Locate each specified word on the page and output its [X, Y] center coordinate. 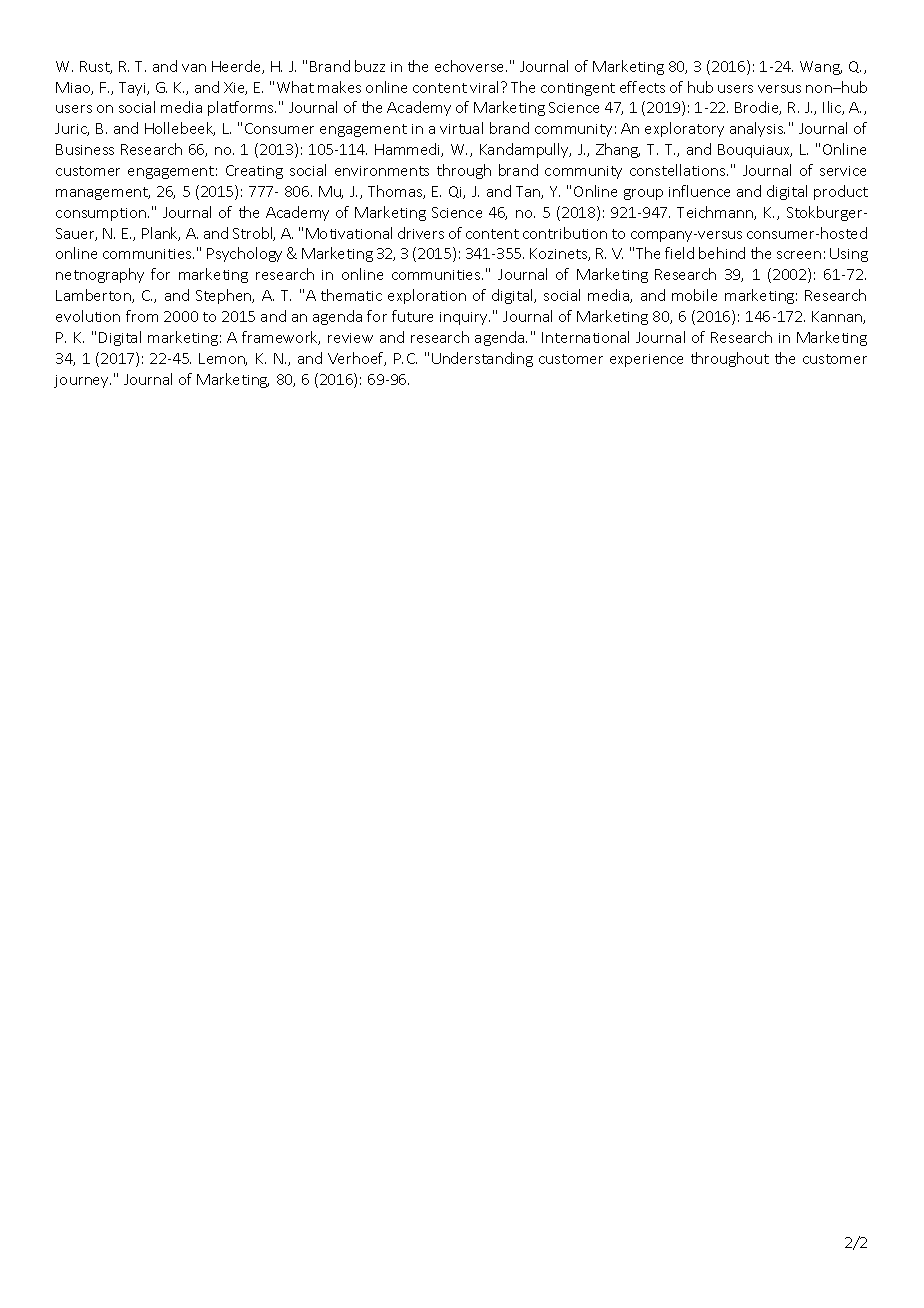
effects [642, 87]
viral [484, 87]
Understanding [482, 359]
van [194, 68]
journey [82, 381]
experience [646, 360]
